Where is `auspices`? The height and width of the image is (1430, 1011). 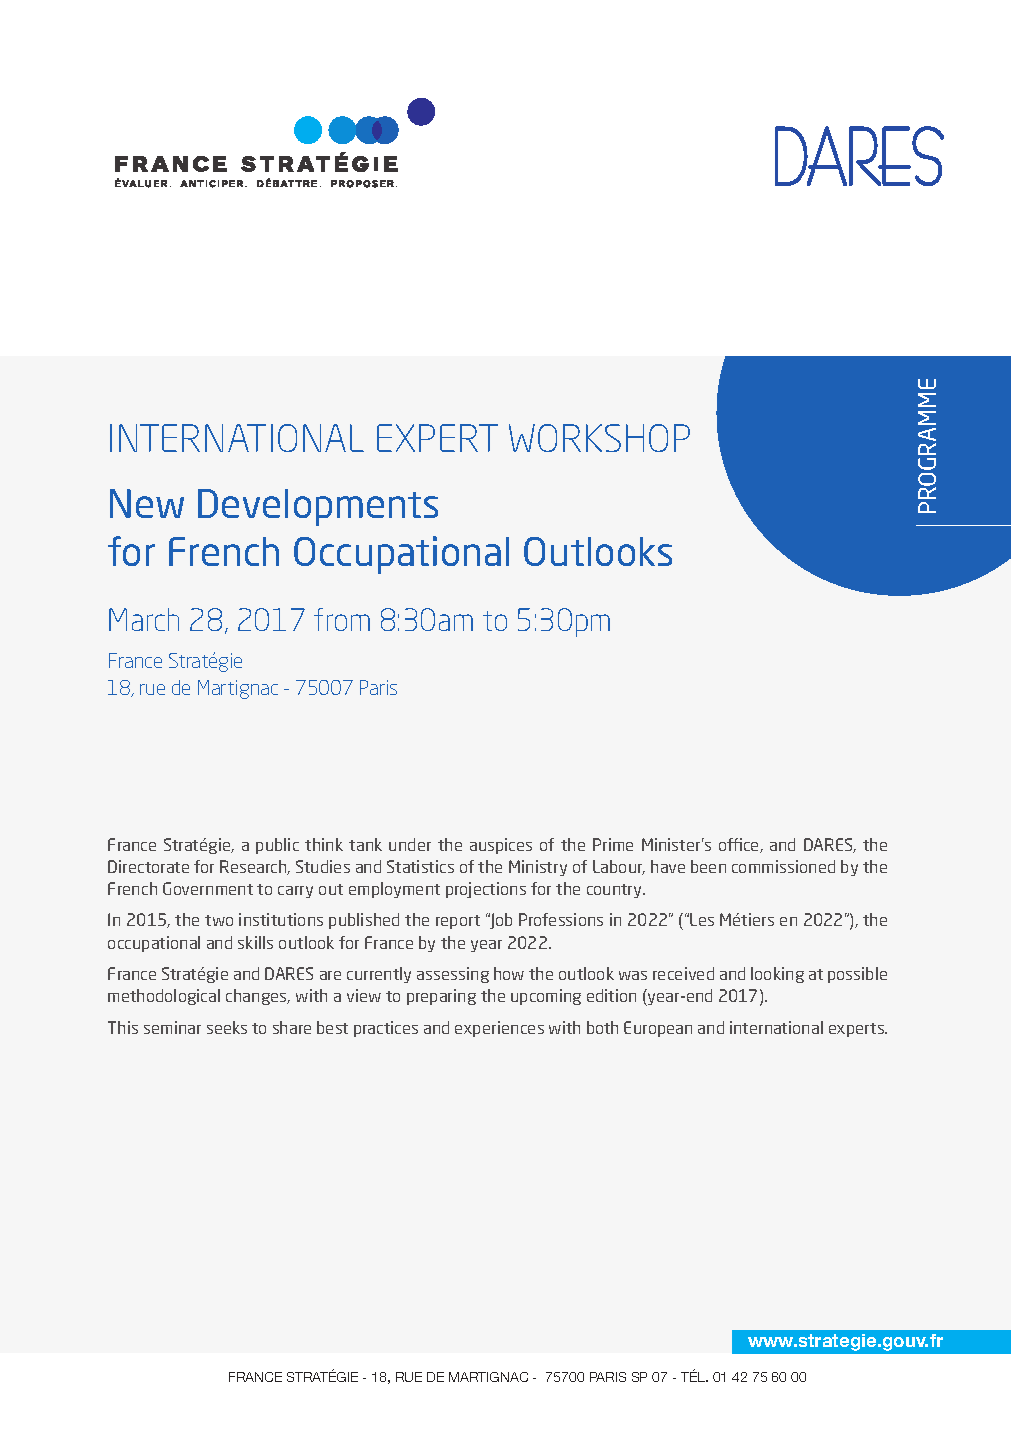
auspices is located at coordinates (501, 846).
